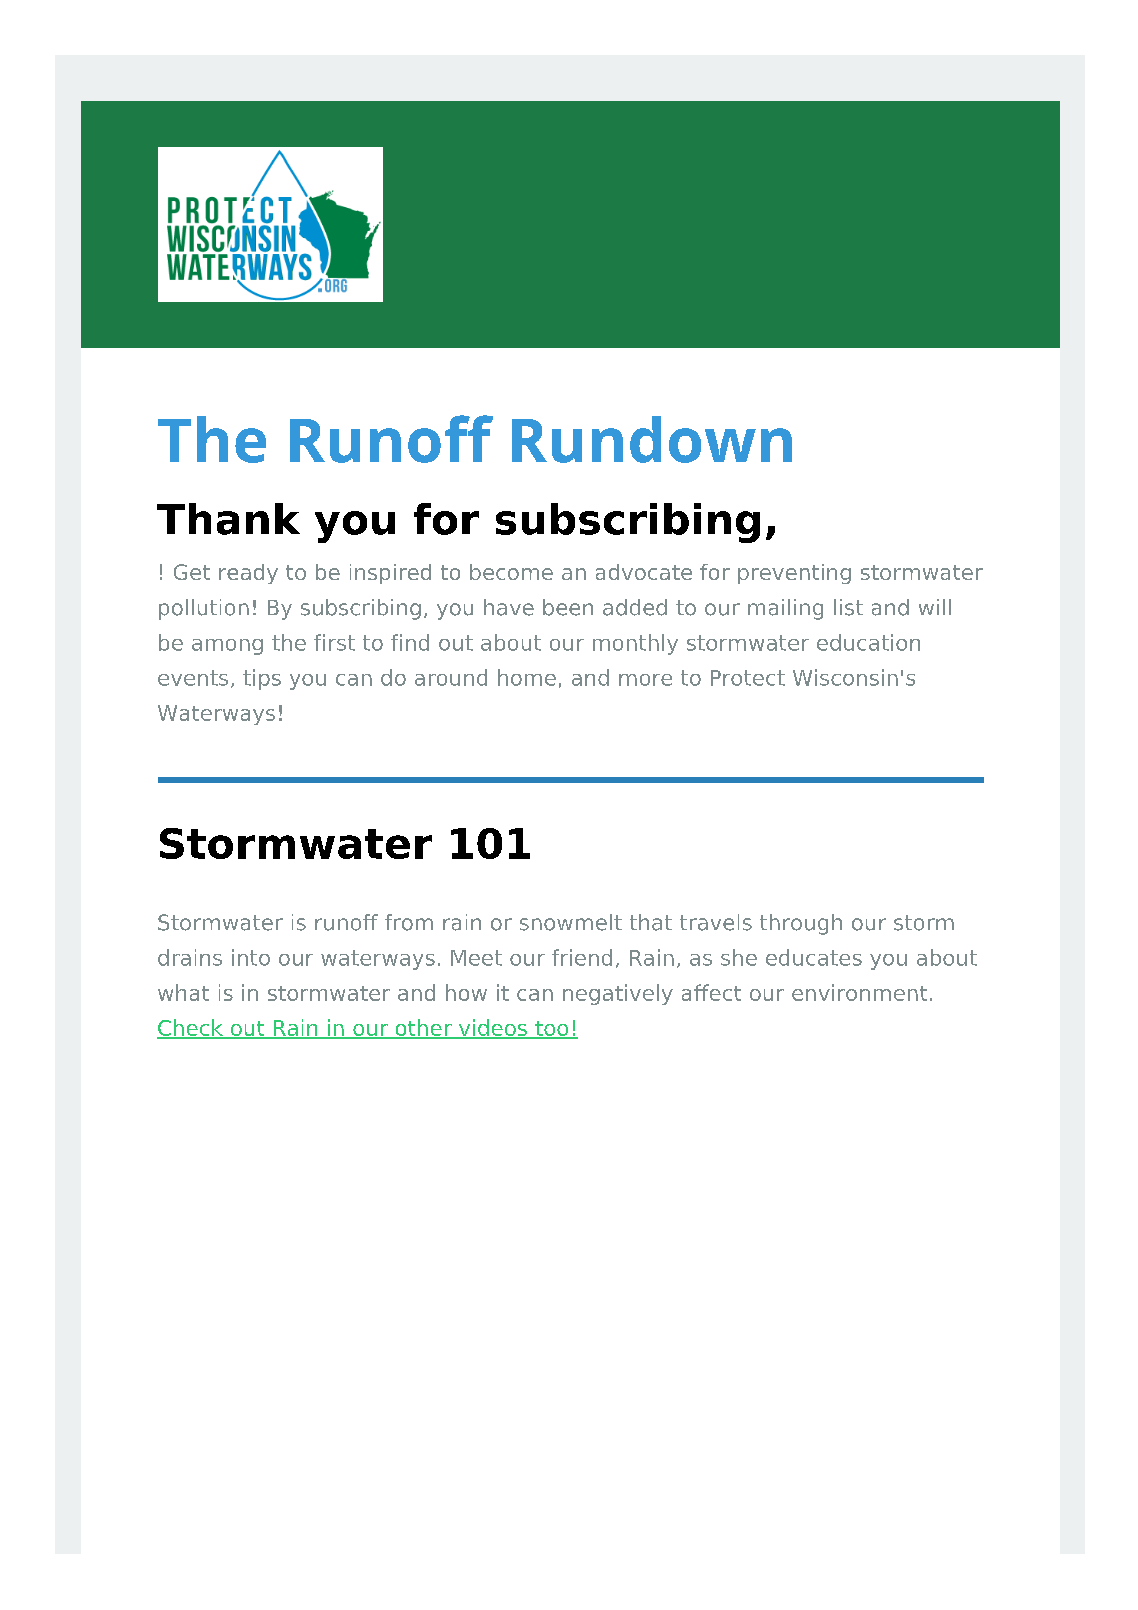  I want to click on Rundown, so click(652, 439).
